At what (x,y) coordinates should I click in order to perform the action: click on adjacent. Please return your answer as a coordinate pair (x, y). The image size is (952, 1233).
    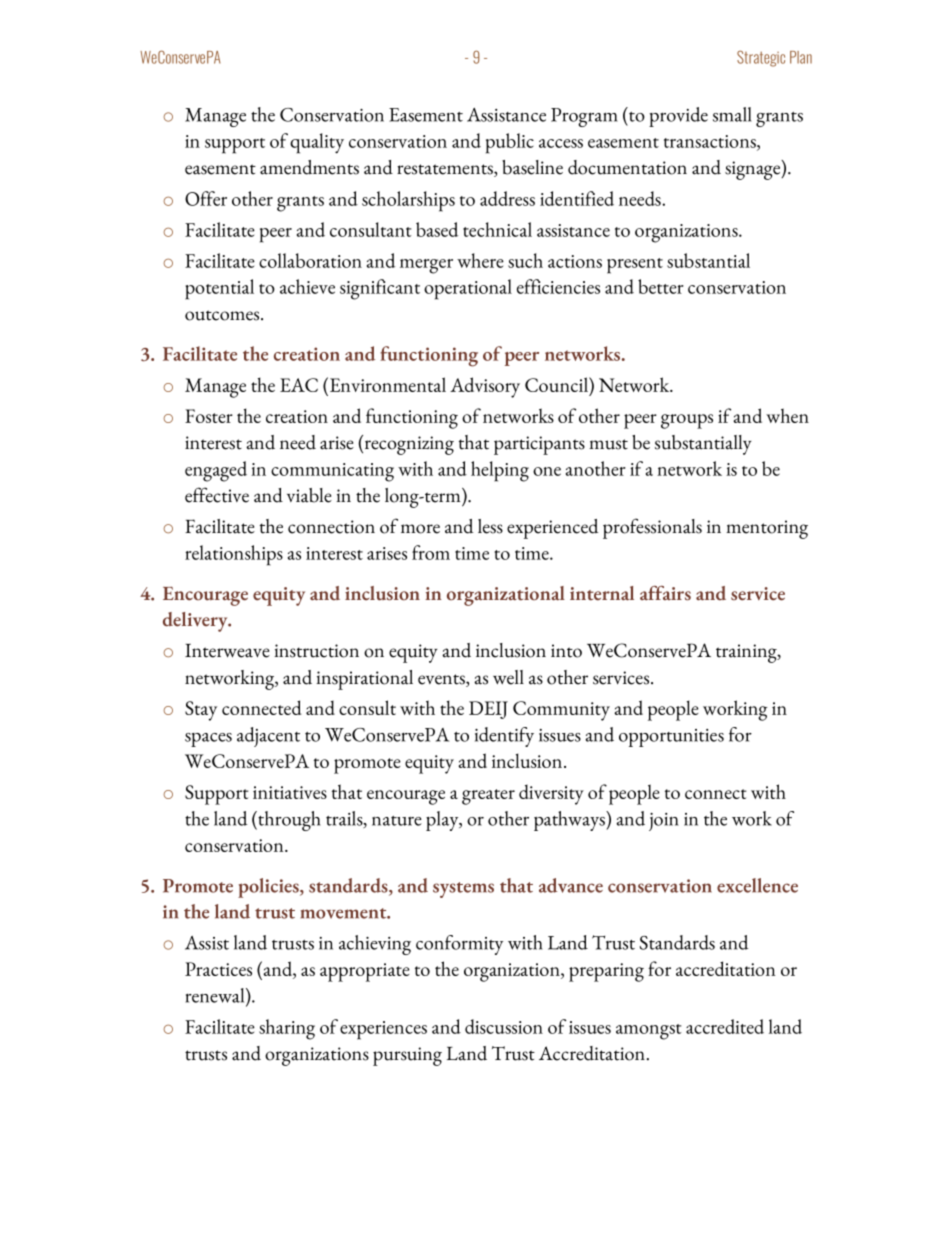
    Looking at the image, I should click on (268, 737).
